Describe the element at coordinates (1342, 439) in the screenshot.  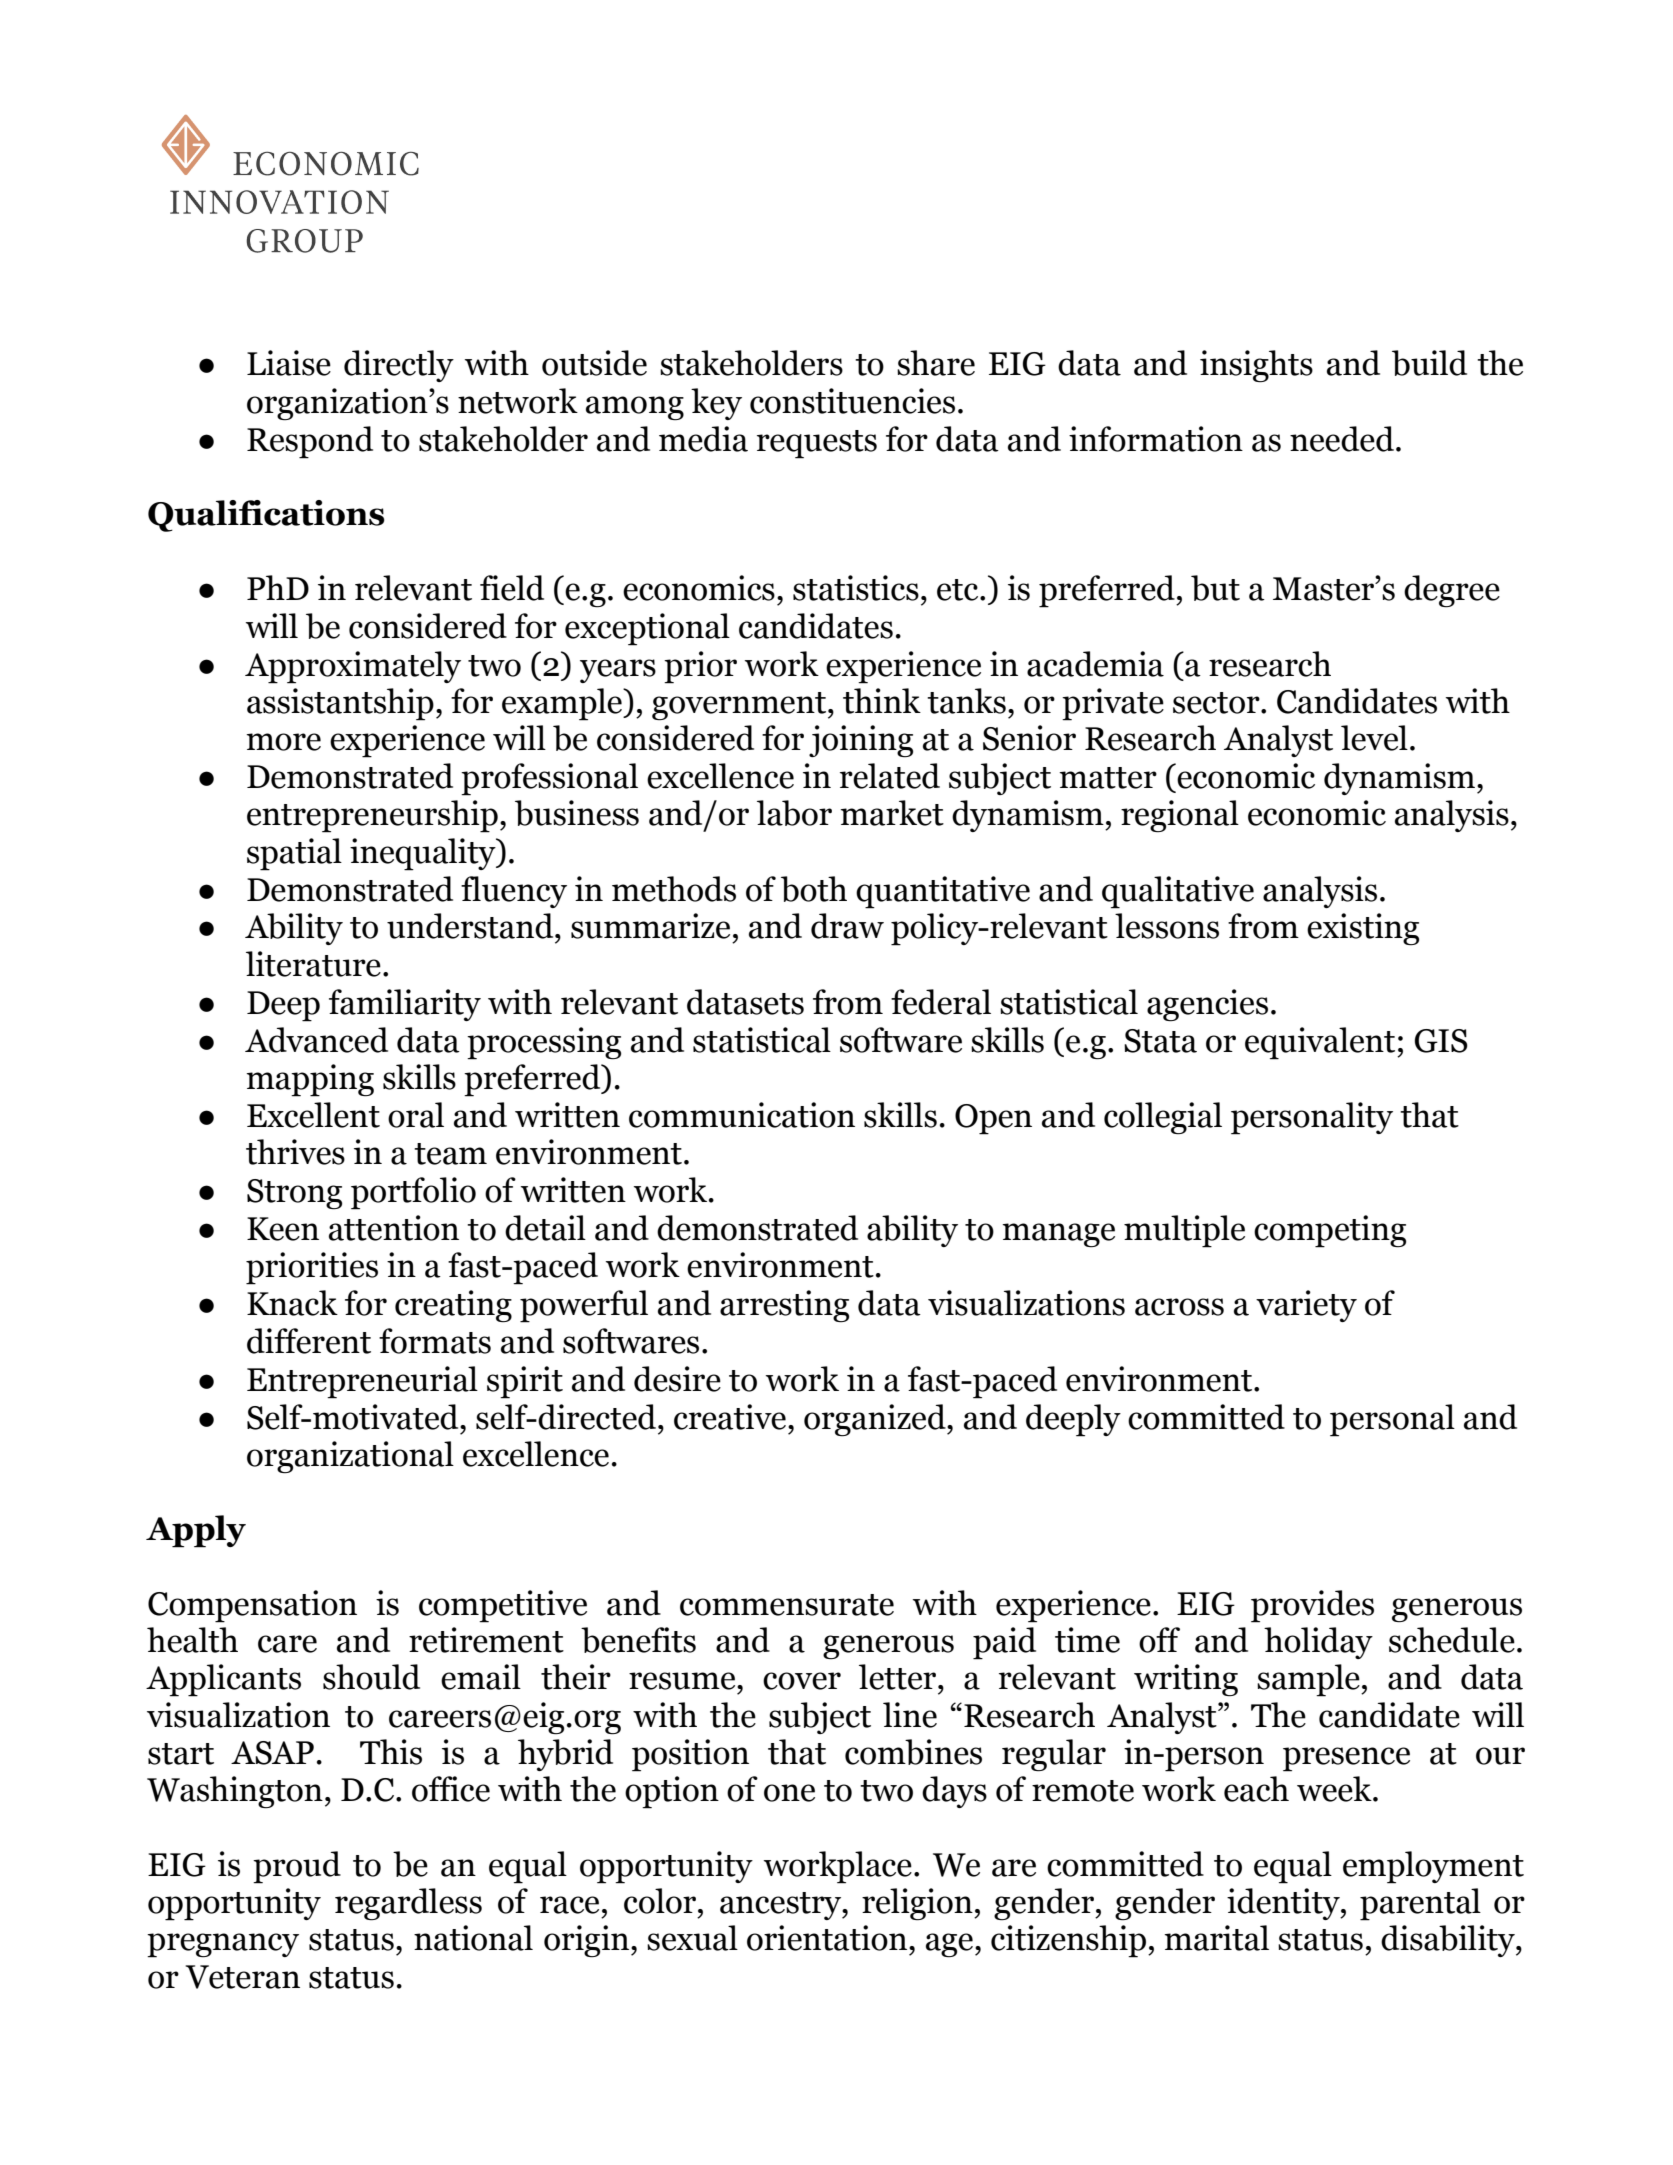
I see `needed` at that location.
